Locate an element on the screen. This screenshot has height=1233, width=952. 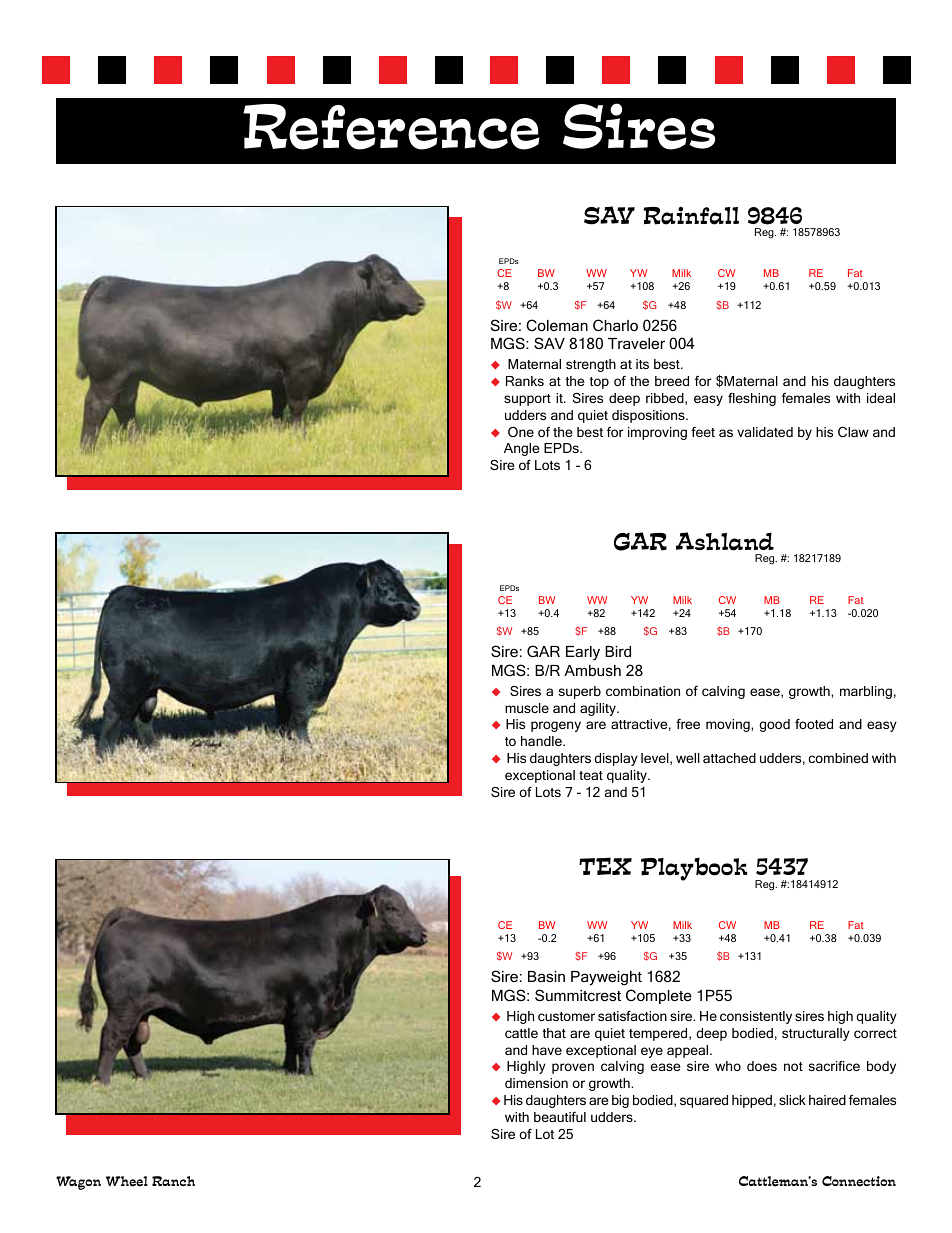
Rainfall is located at coordinates (691, 216).
